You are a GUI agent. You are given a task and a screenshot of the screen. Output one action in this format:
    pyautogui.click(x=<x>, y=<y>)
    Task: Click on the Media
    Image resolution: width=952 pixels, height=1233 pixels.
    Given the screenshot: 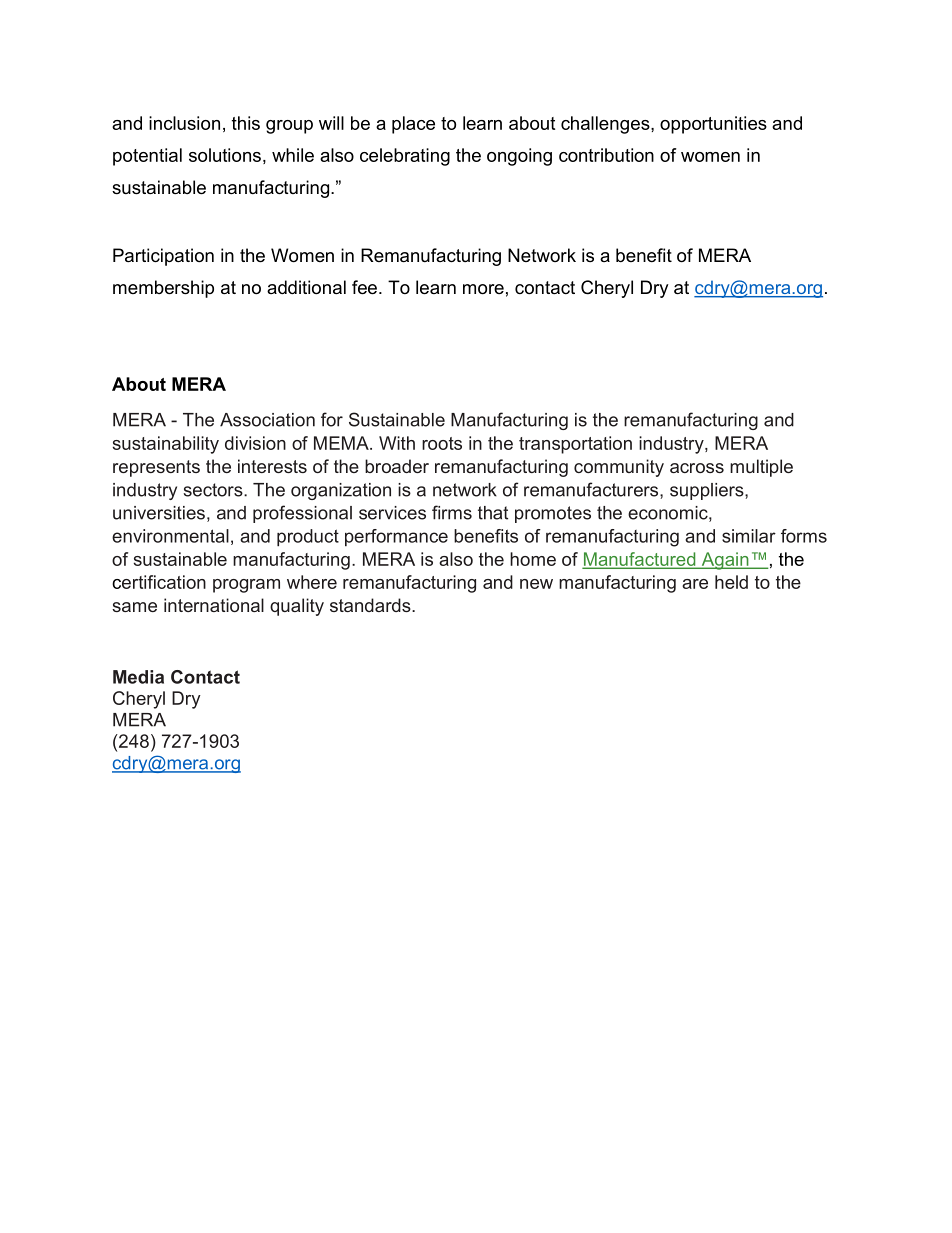 What is the action you would take?
    pyautogui.click(x=138, y=677)
